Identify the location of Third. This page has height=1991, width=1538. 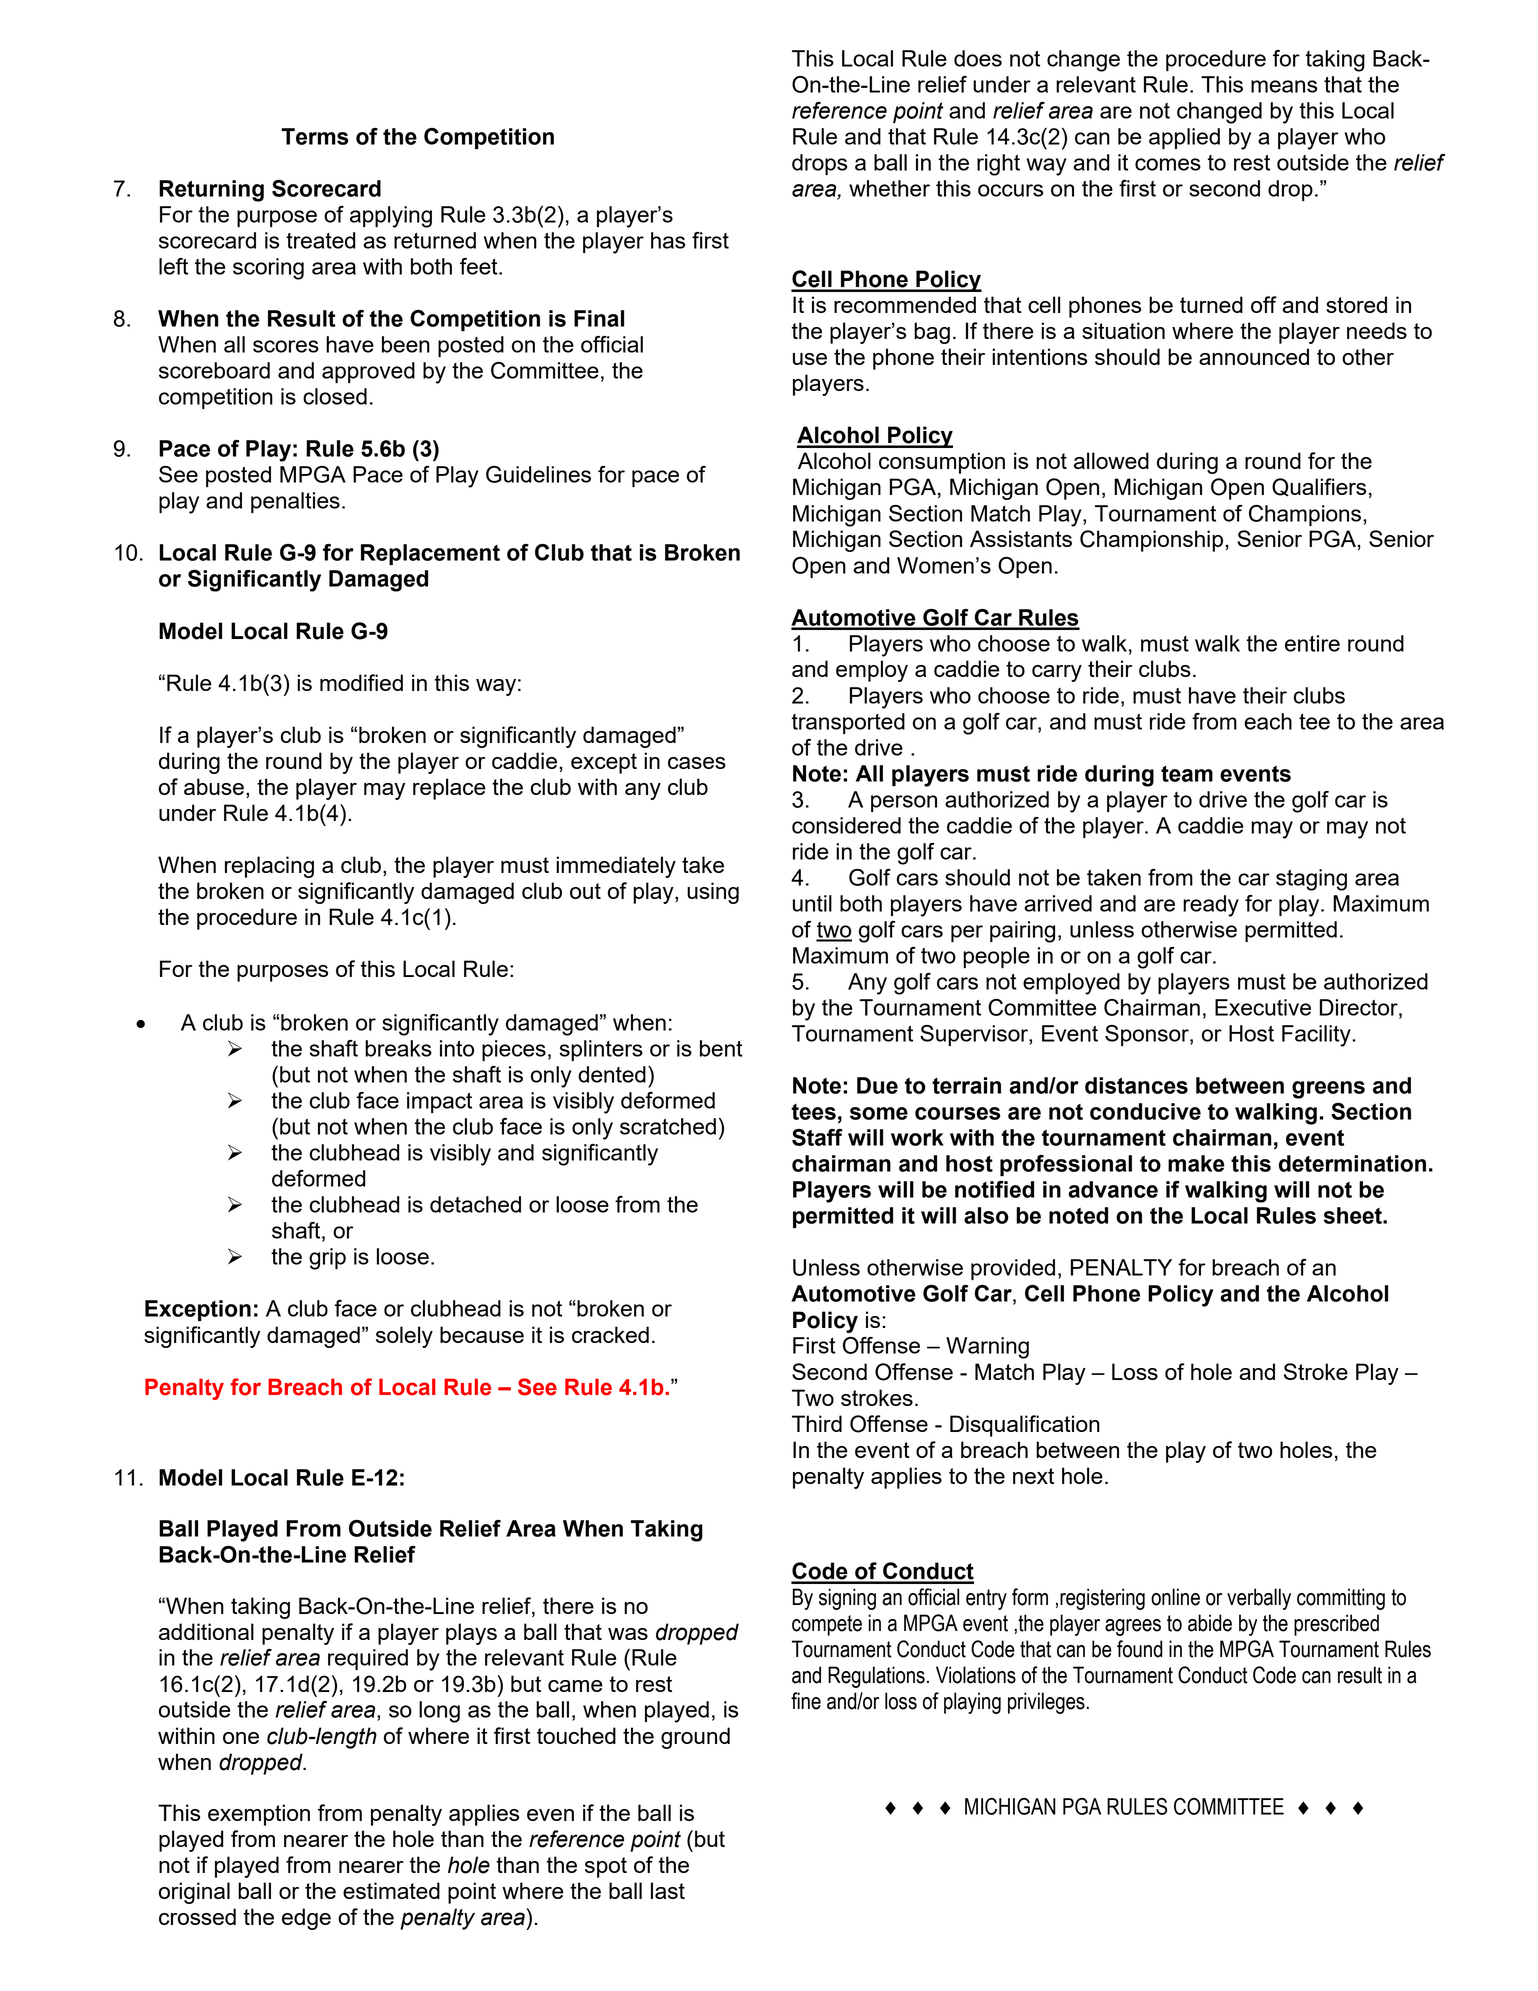
(817, 1423).
